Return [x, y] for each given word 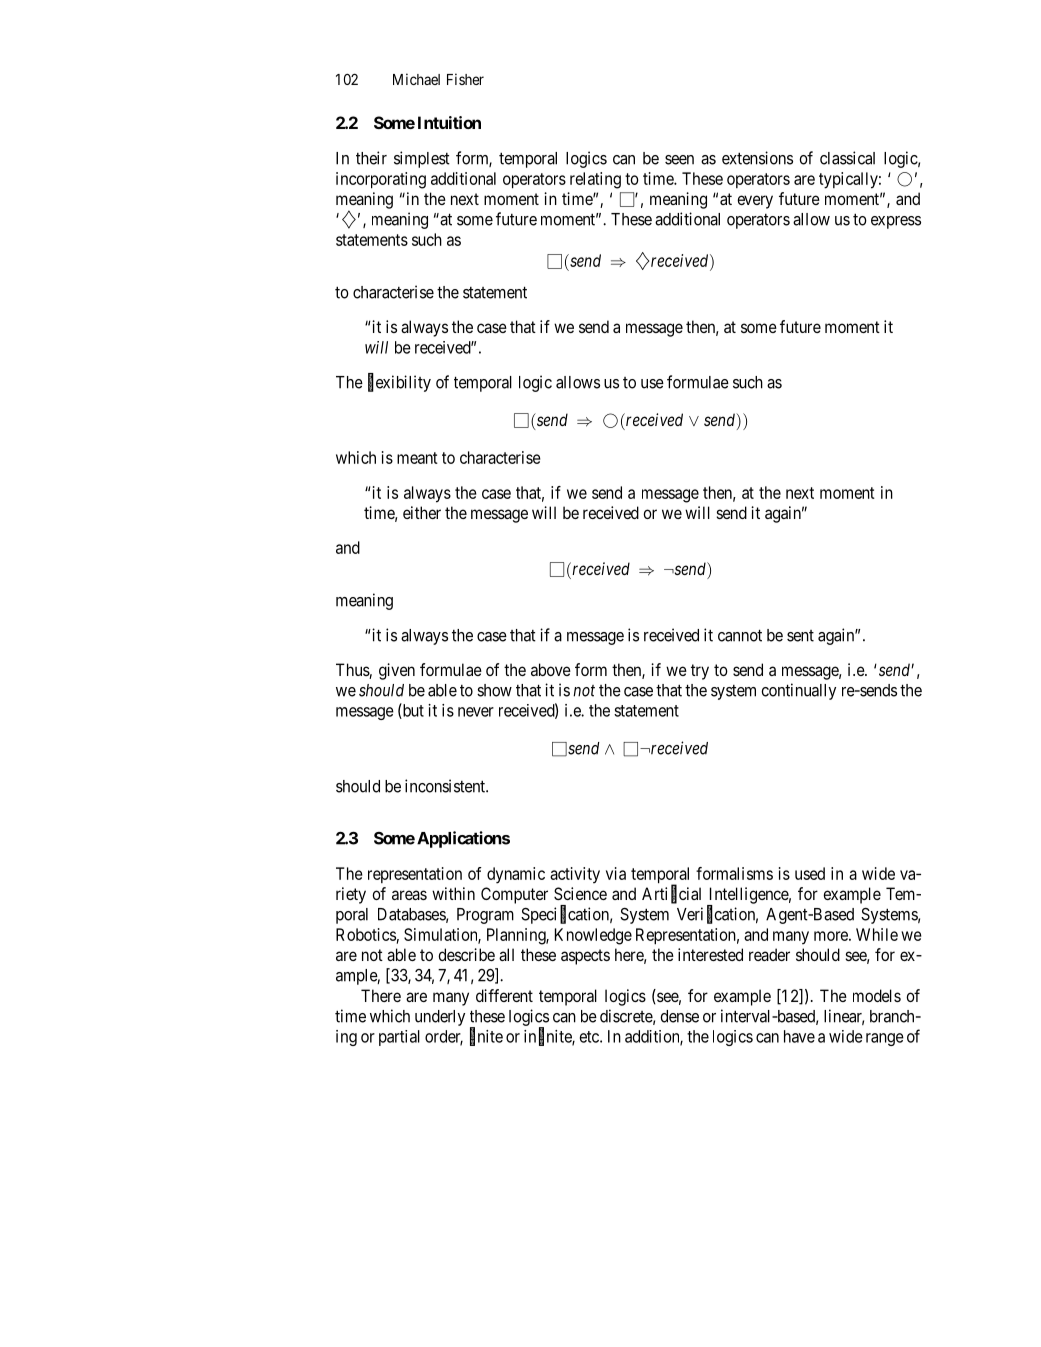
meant [417, 458]
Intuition [449, 122]
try [700, 672]
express [896, 222]
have [799, 1036]
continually [798, 691]
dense [679, 1016]
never [476, 712]
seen [679, 160]
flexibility [399, 383]
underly [440, 1018]
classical [847, 158]
